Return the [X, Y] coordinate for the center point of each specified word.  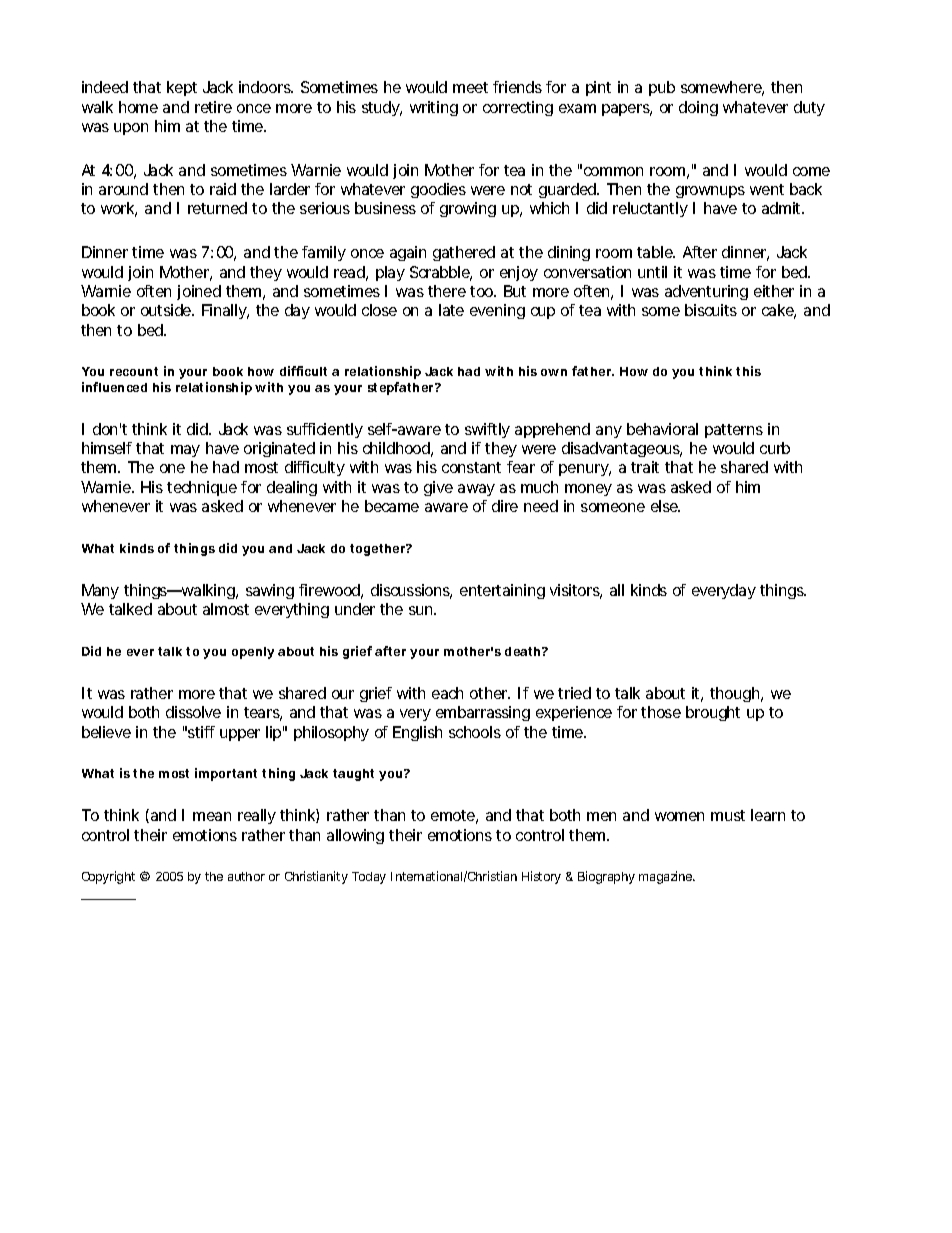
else [665, 506]
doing [698, 108]
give [438, 488]
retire [213, 107]
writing [434, 108]
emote [453, 815]
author [246, 876]
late [451, 310]
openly [253, 653]
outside [167, 310]
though [734, 694]
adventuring [706, 292]
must [728, 815]
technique [202, 488]
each [447, 693]
